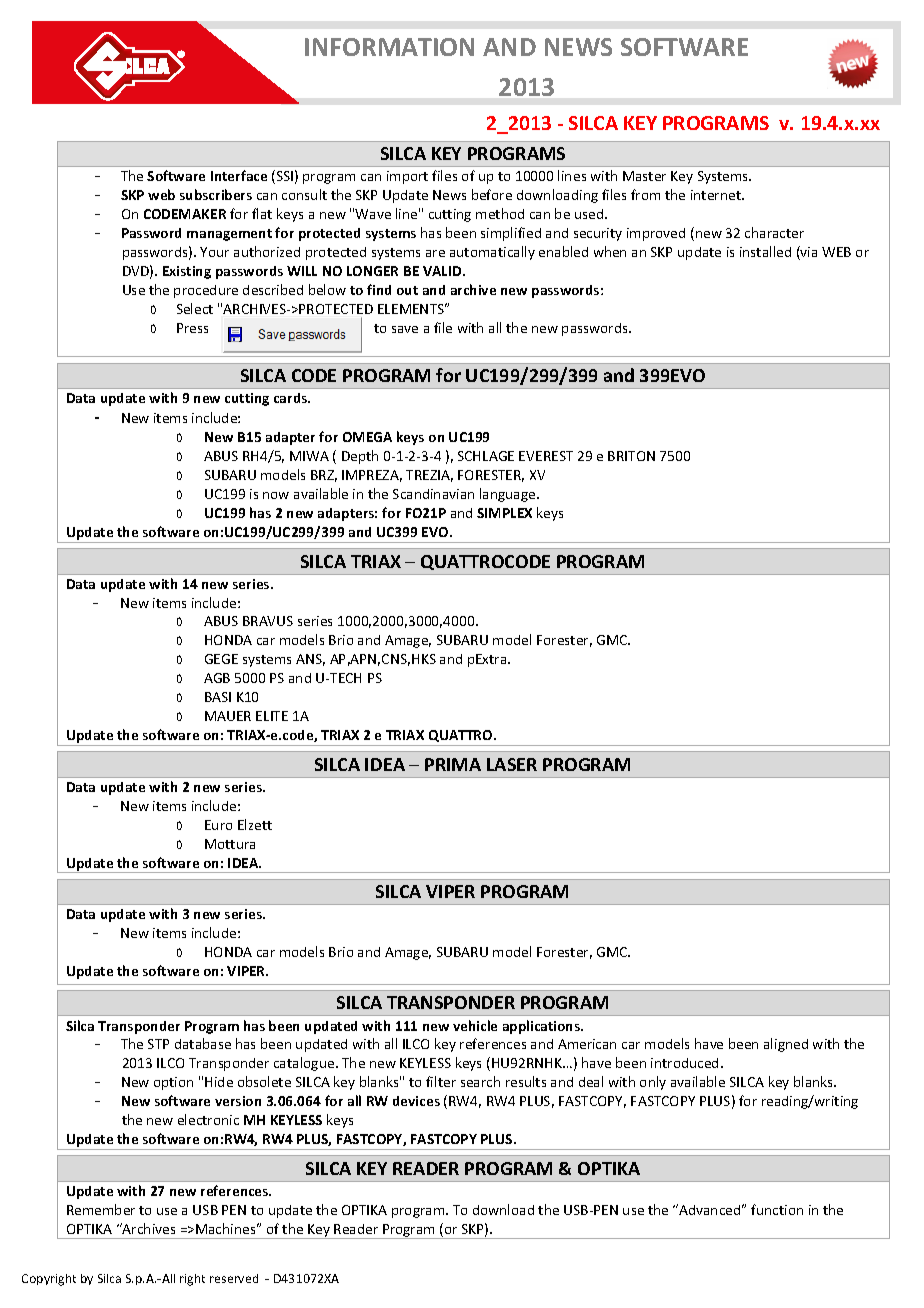  Describe the element at coordinates (217, 678) in the screenshot. I see `AGB` at that location.
